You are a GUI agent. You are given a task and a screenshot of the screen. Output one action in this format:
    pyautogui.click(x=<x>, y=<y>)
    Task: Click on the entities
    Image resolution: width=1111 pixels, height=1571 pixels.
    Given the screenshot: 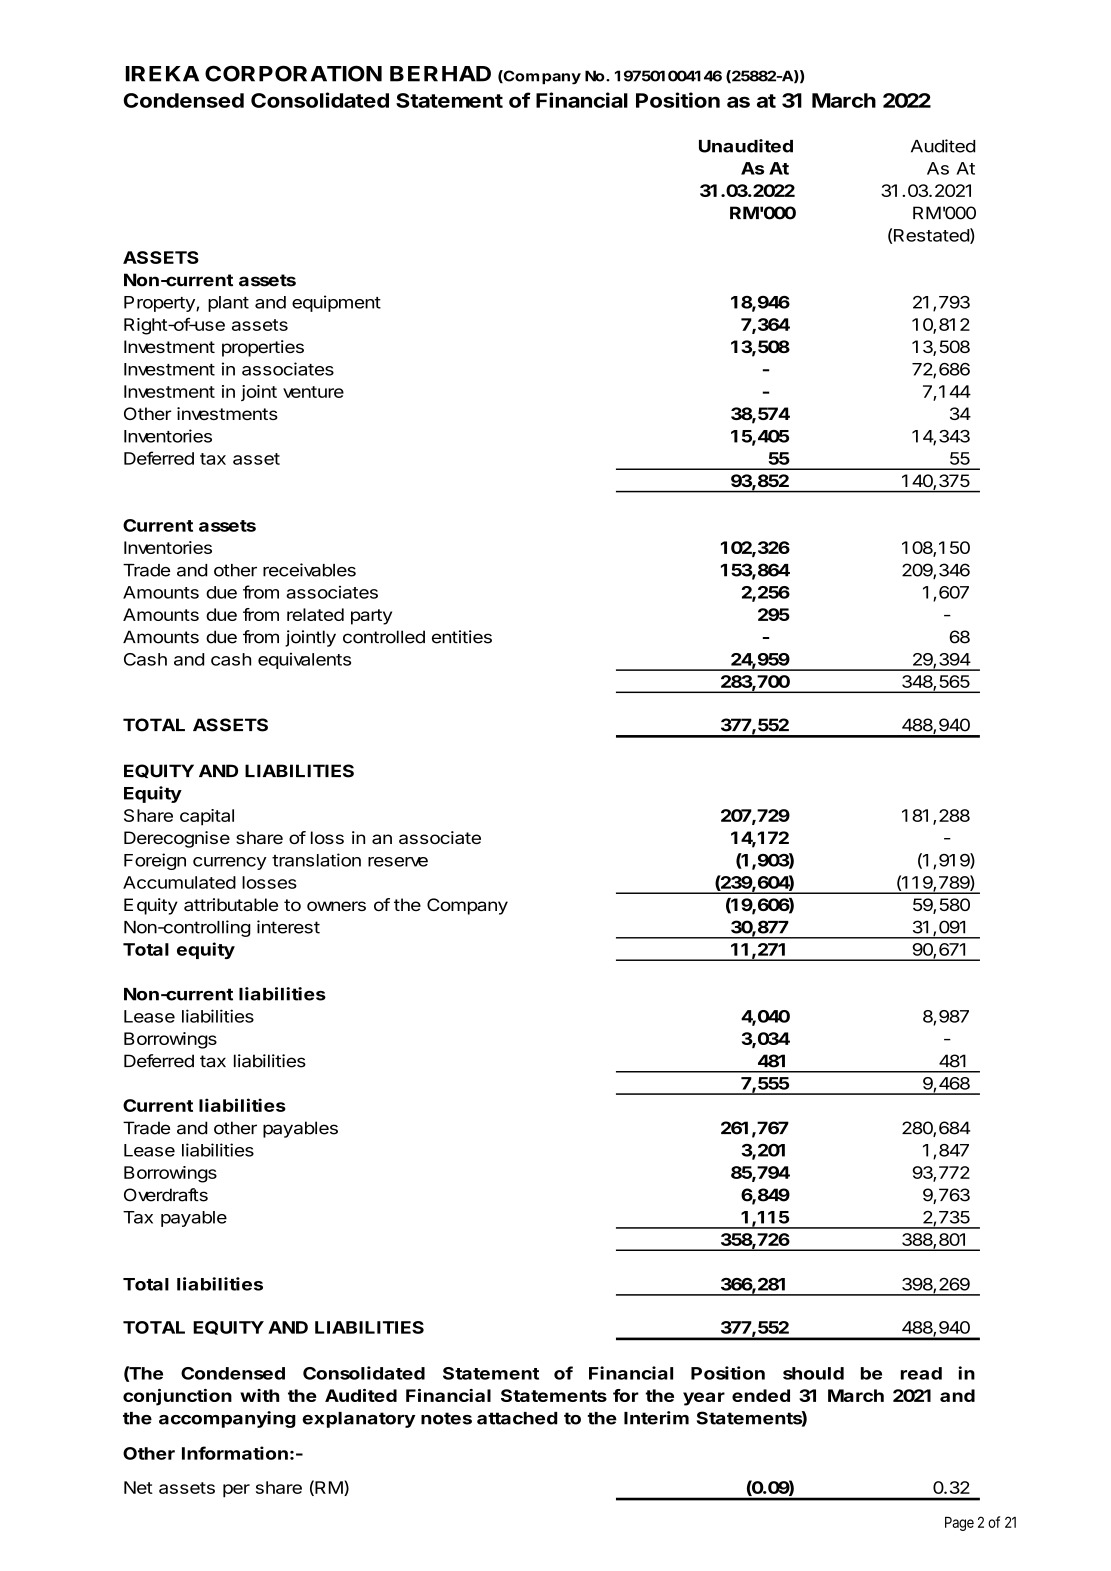 What is the action you would take?
    pyautogui.click(x=462, y=637)
